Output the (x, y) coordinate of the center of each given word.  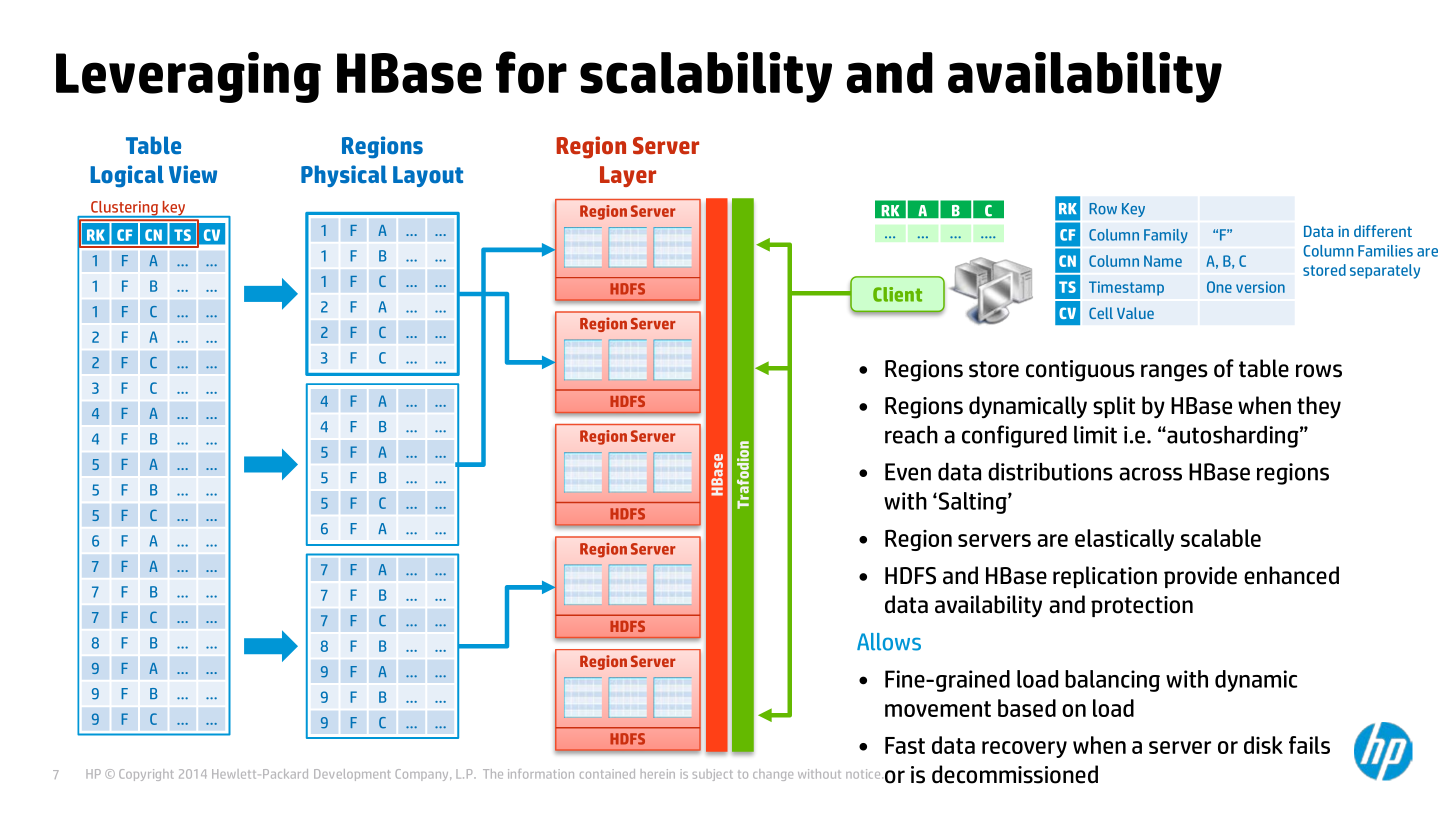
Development (352, 775)
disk (1263, 745)
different (1383, 231)
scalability (706, 77)
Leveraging (188, 77)
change (773, 775)
